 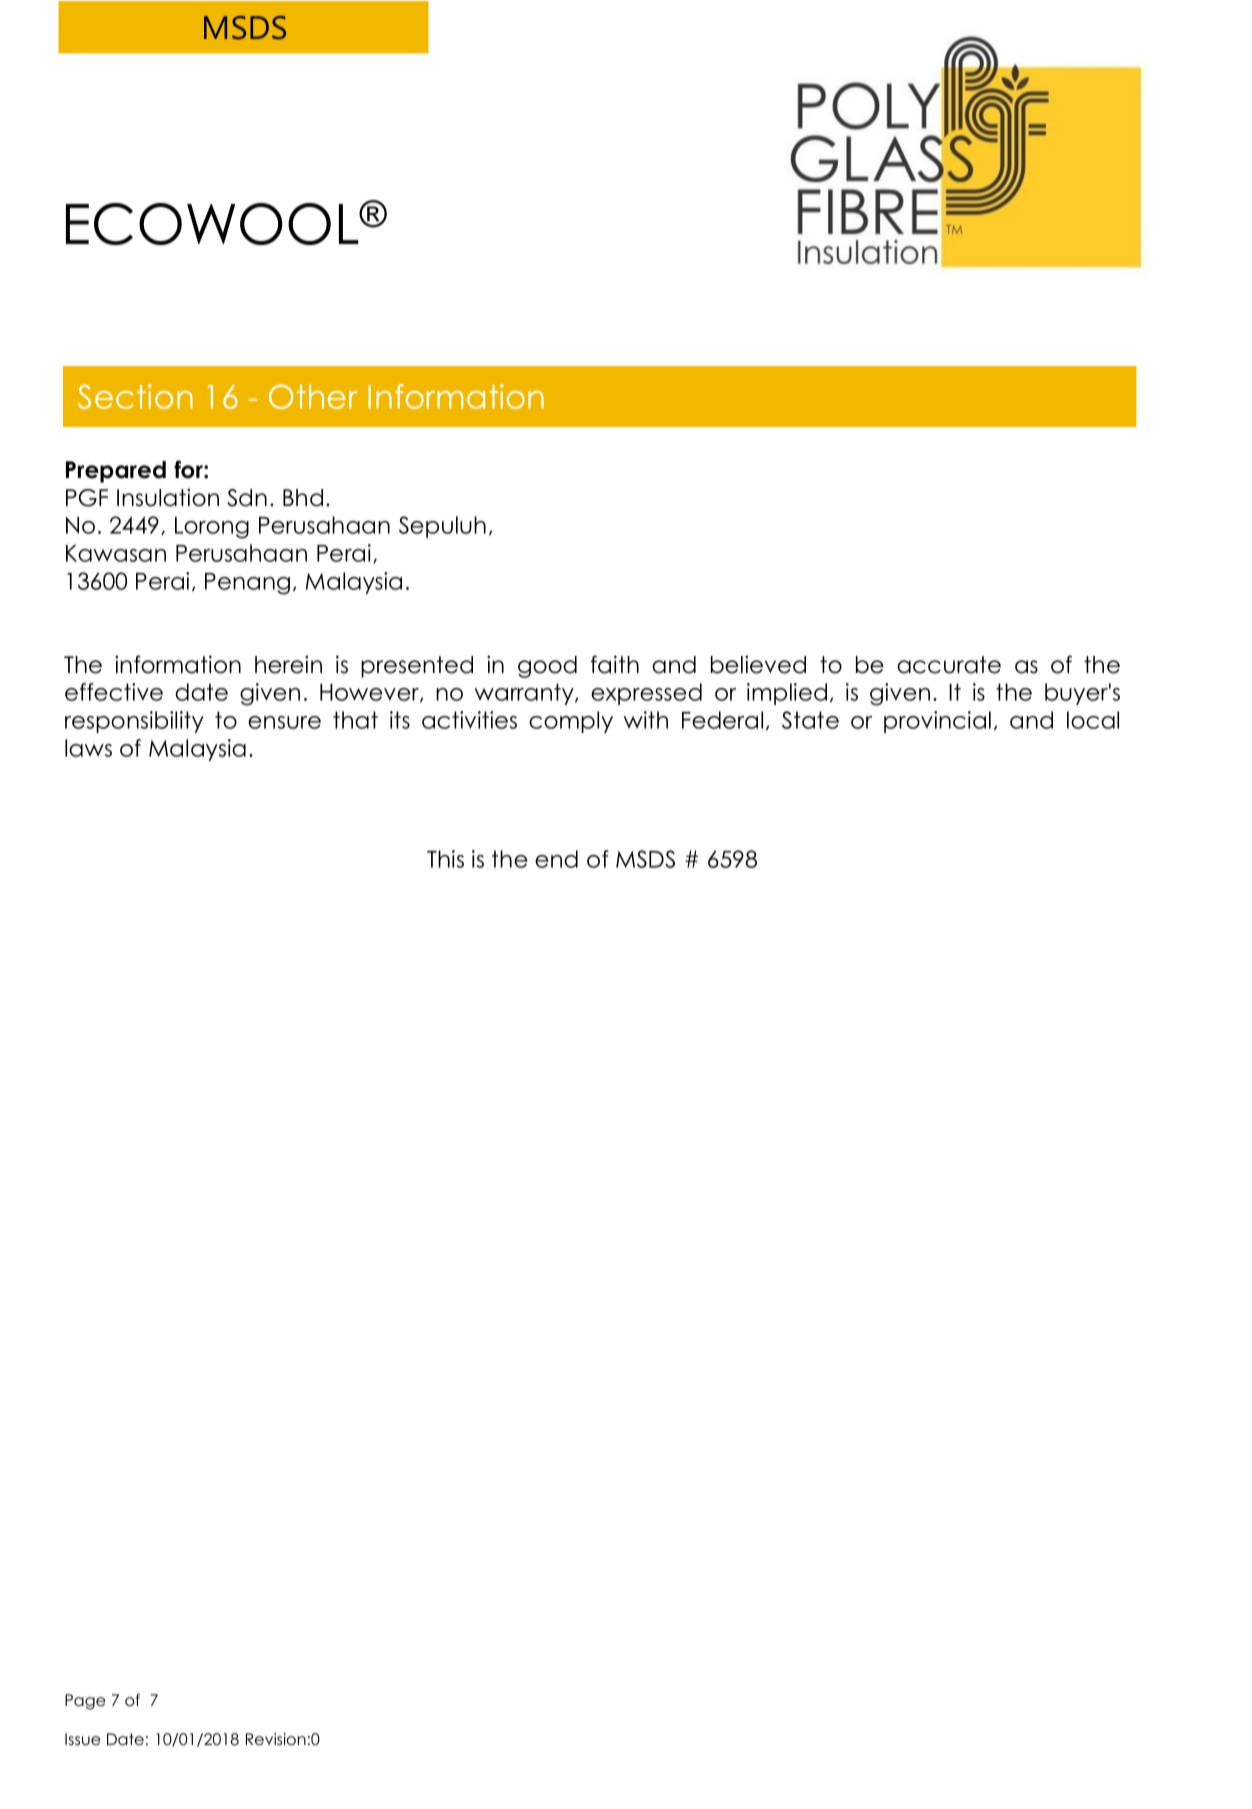 I want to click on Section, so click(x=135, y=396).
